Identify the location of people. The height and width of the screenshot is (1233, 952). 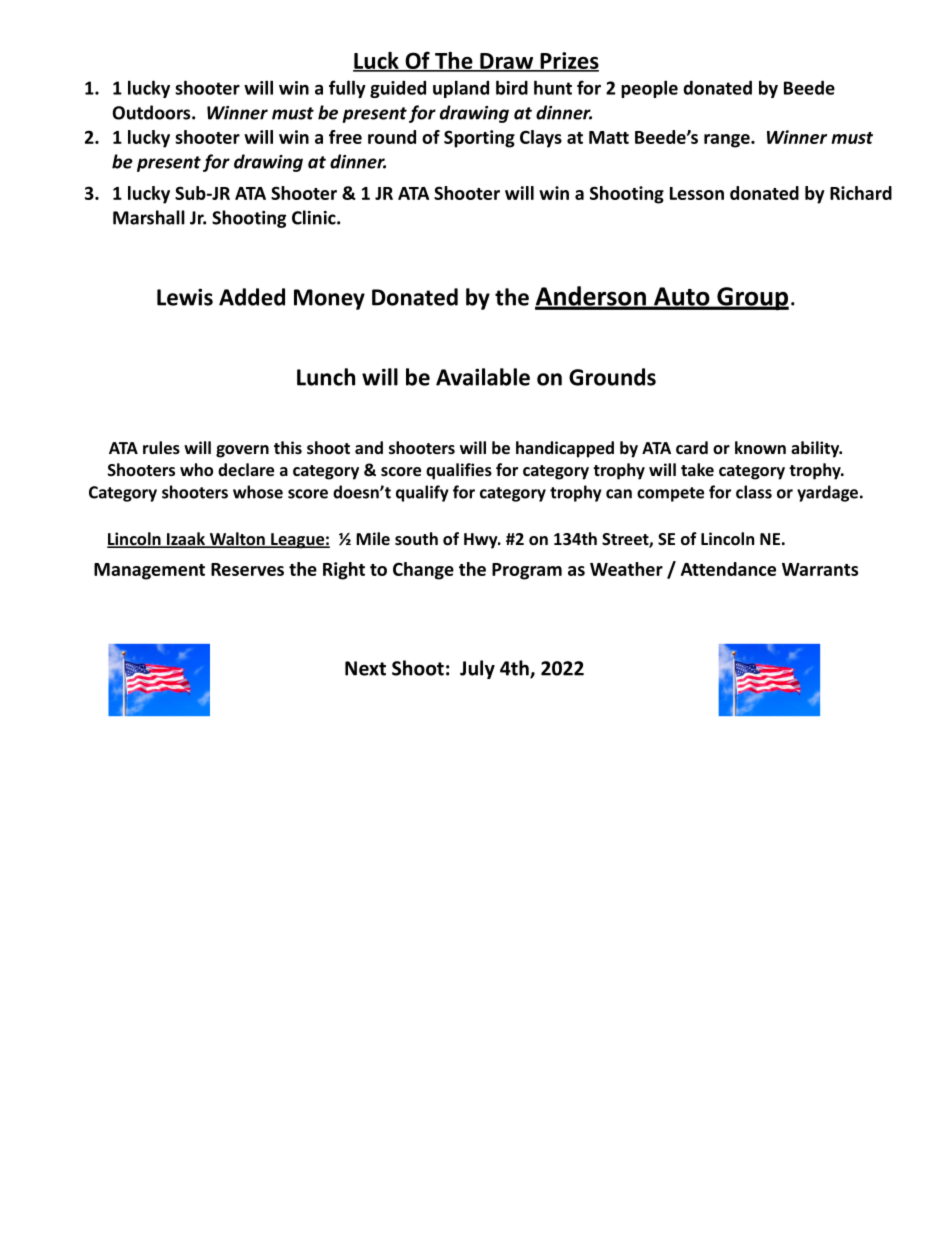
(649, 89).
